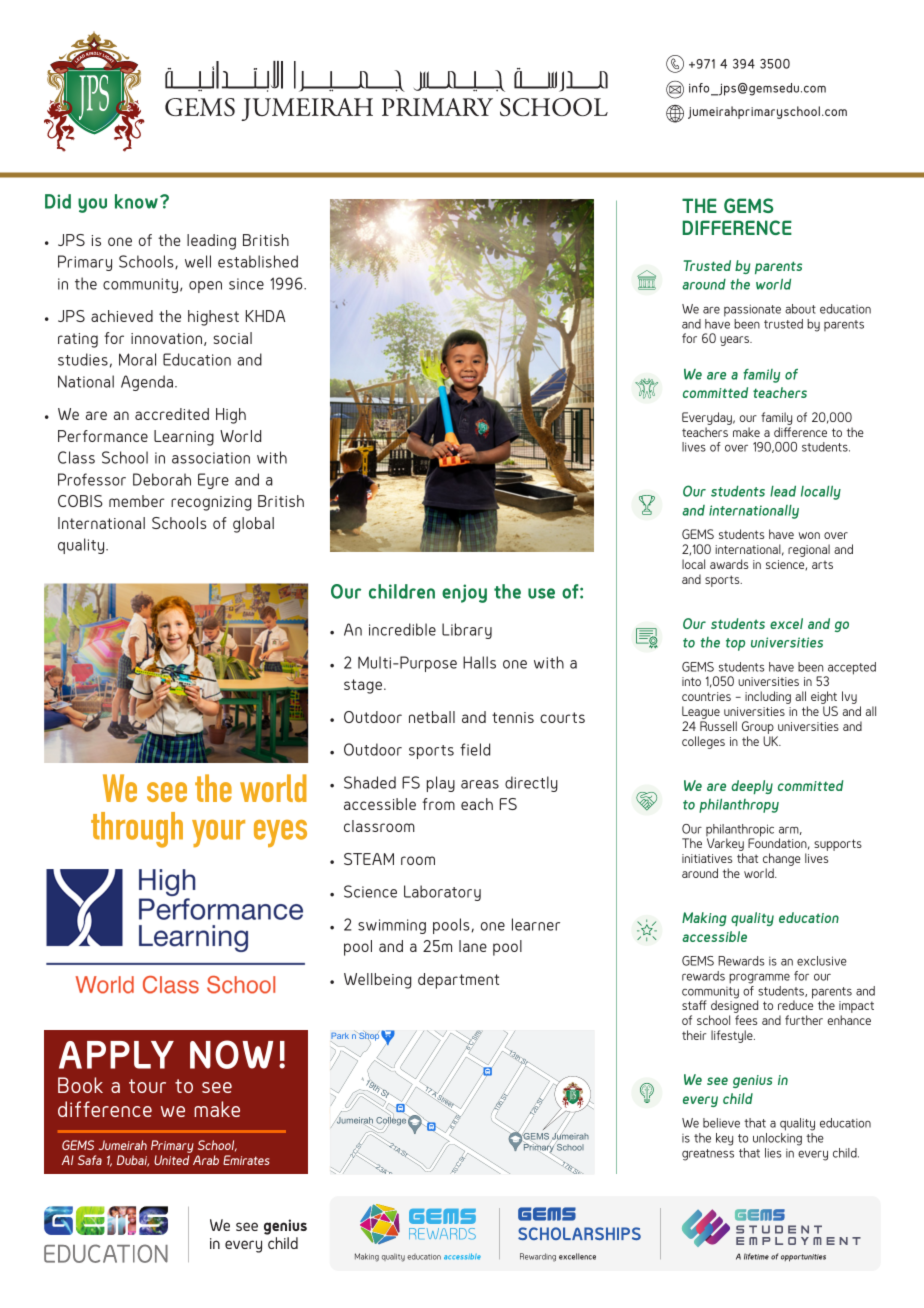 Image resolution: width=924 pixels, height=1308 pixels. Describe the element at coordinates (136, 201) in the screenshot. I see `know` at that location.
